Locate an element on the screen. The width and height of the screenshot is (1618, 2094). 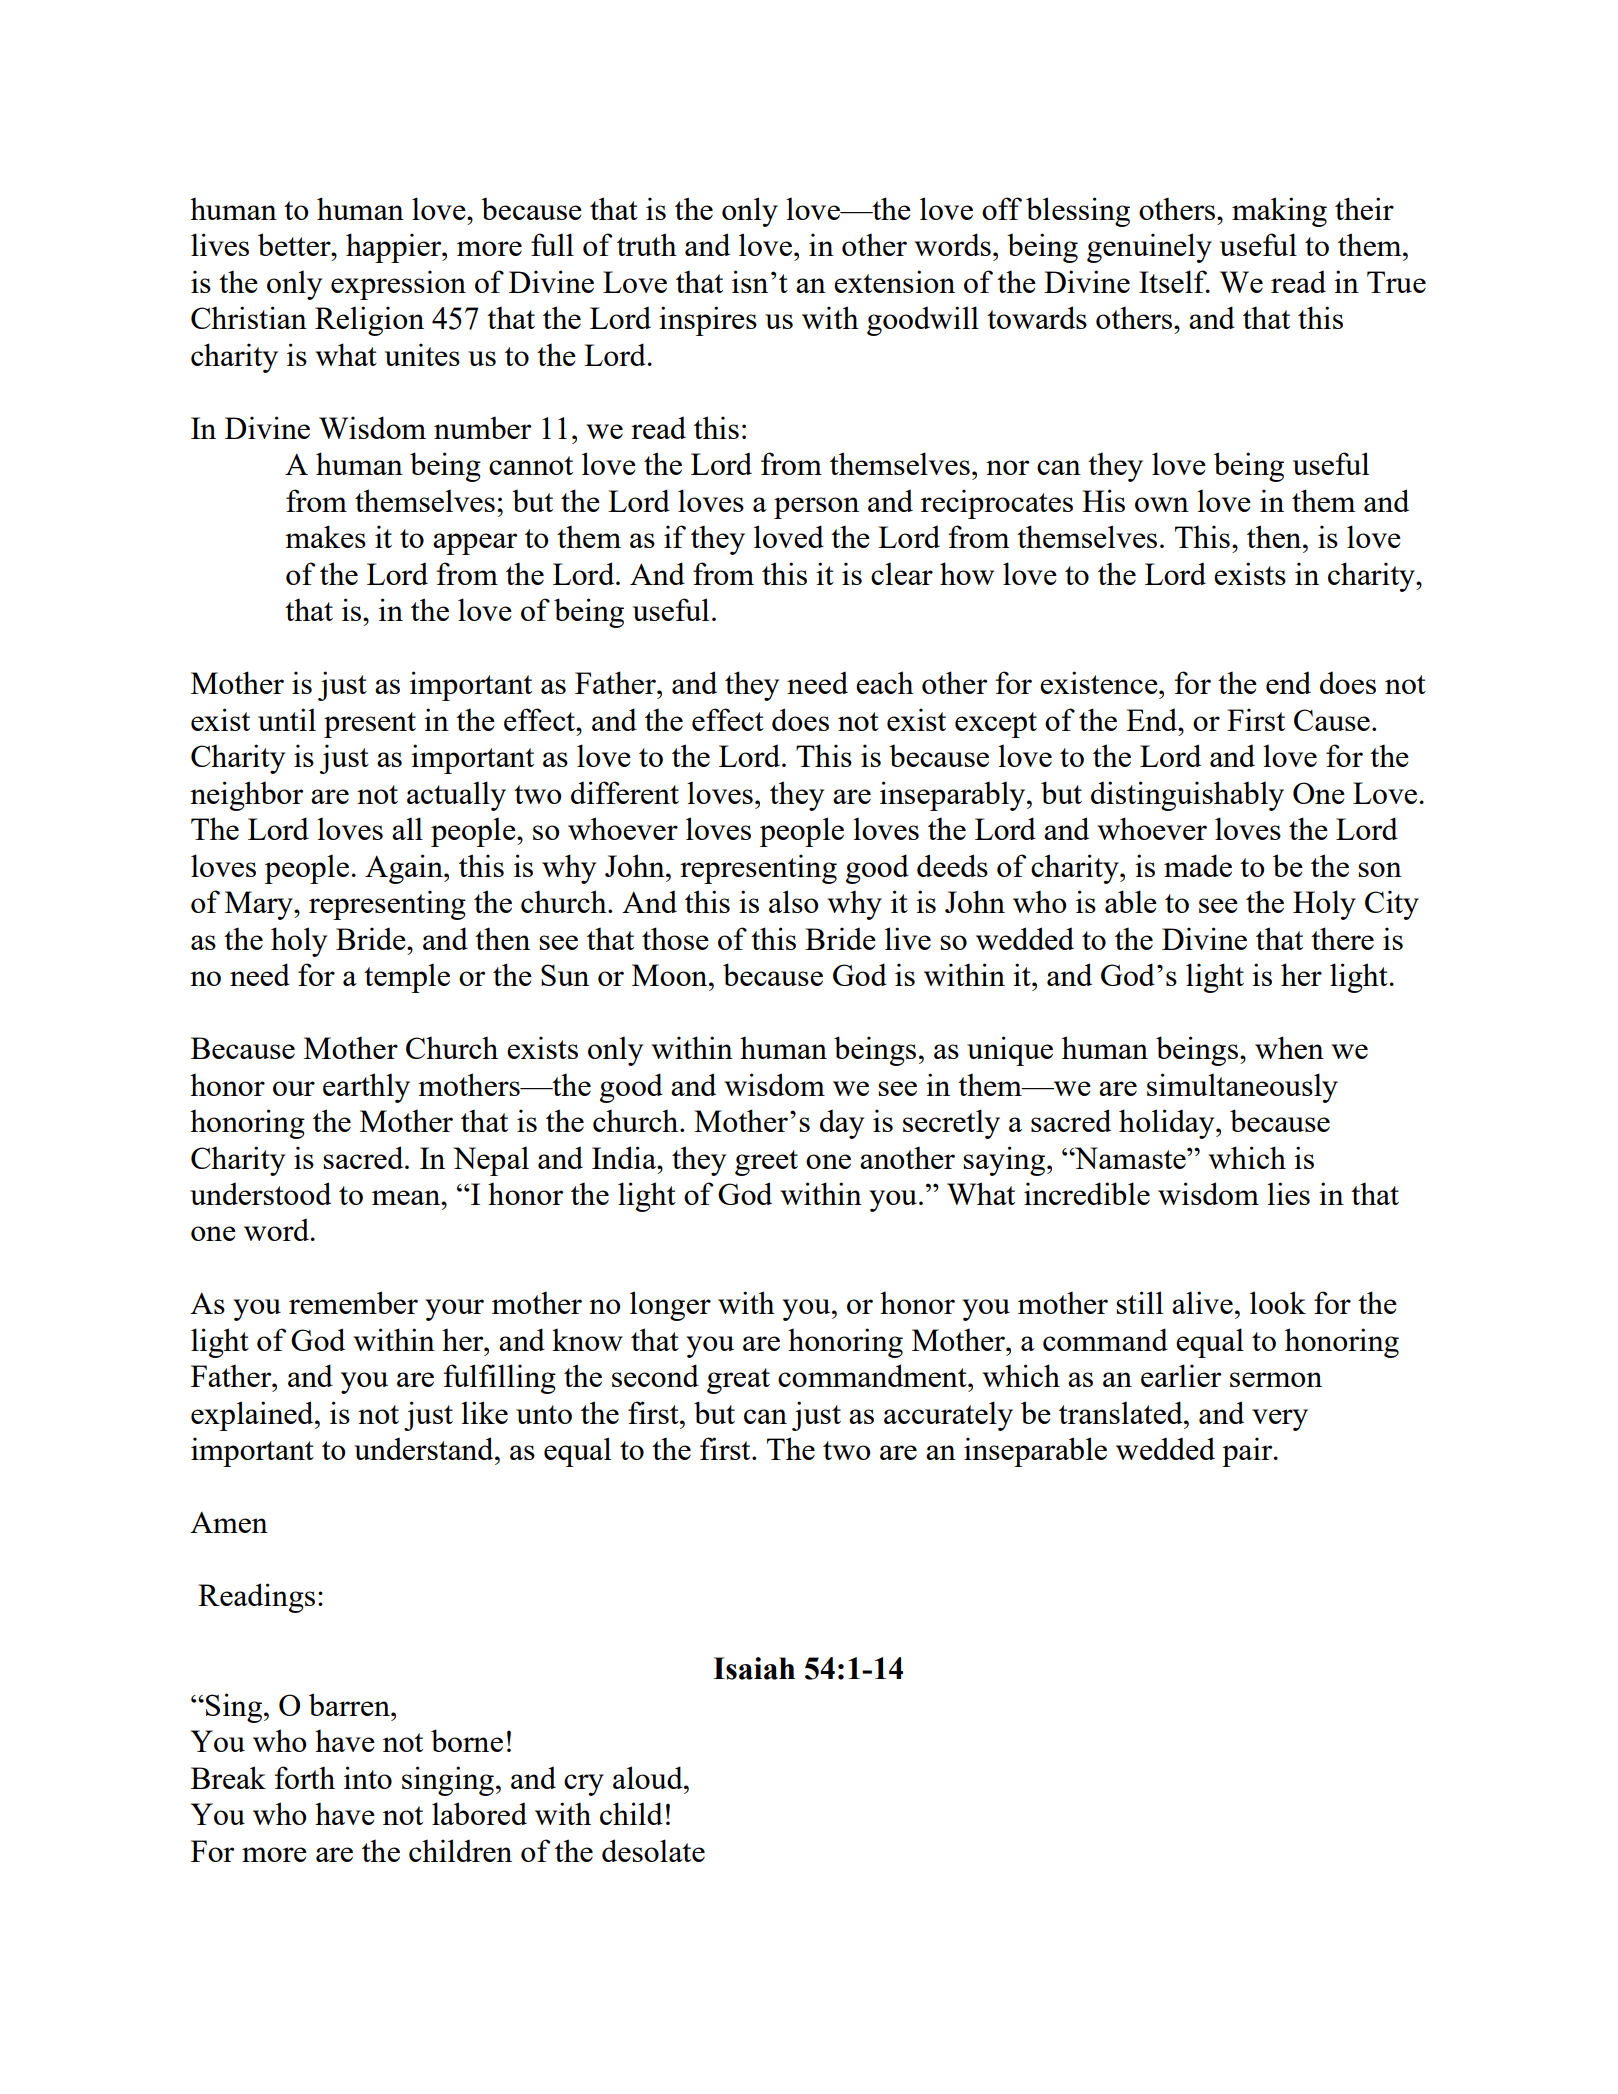
temple is located at coordinates (407, 978).
